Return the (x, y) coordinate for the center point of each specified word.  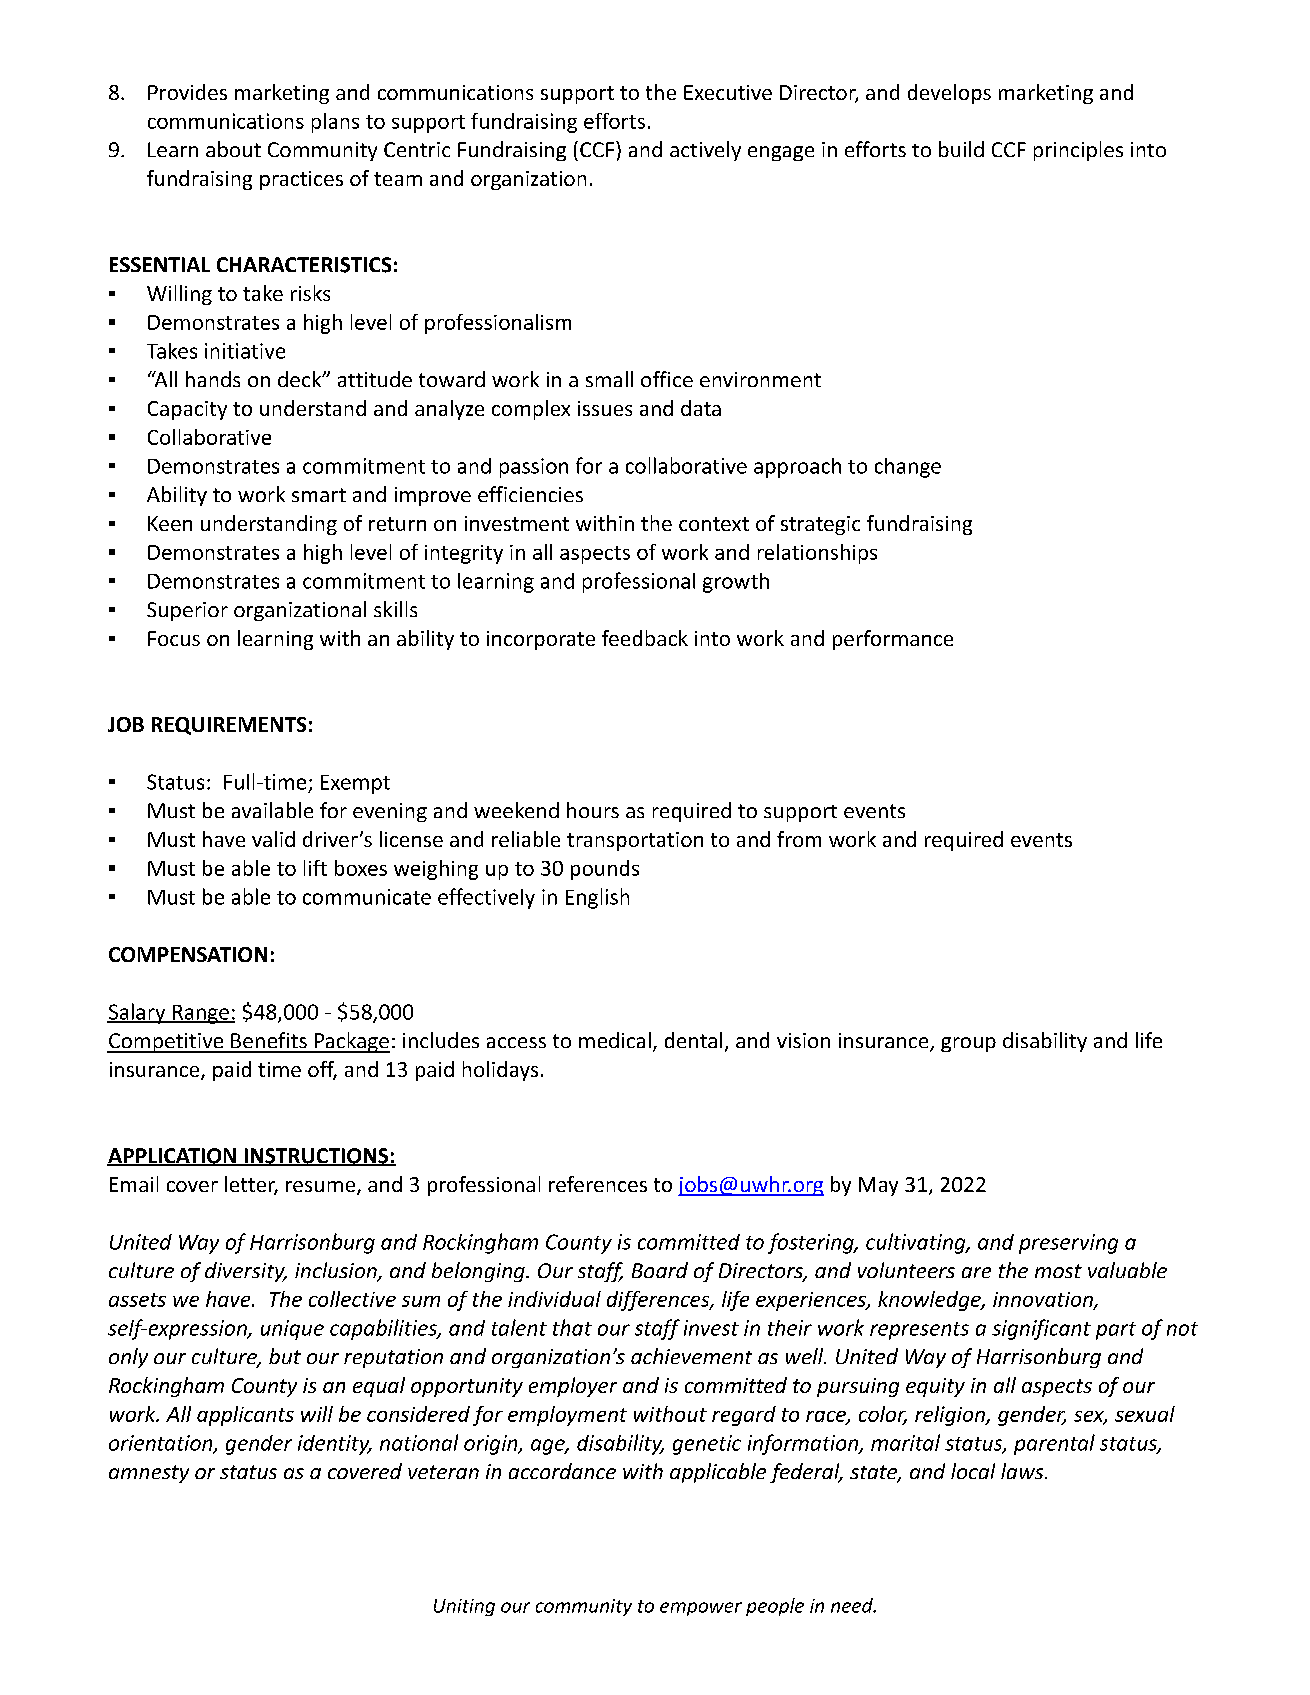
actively (705, 151)
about (233, 149)
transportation (635, 841)
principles (1078, 151)
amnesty (149, 1474)
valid (273, 839)
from (799, 839)
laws (1023, 1471)
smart (319, 495)
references (598, 1184)
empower (701, 1609)
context (714, 524)
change (908, 468)
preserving (1068, 1244)
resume (320, 1186)
